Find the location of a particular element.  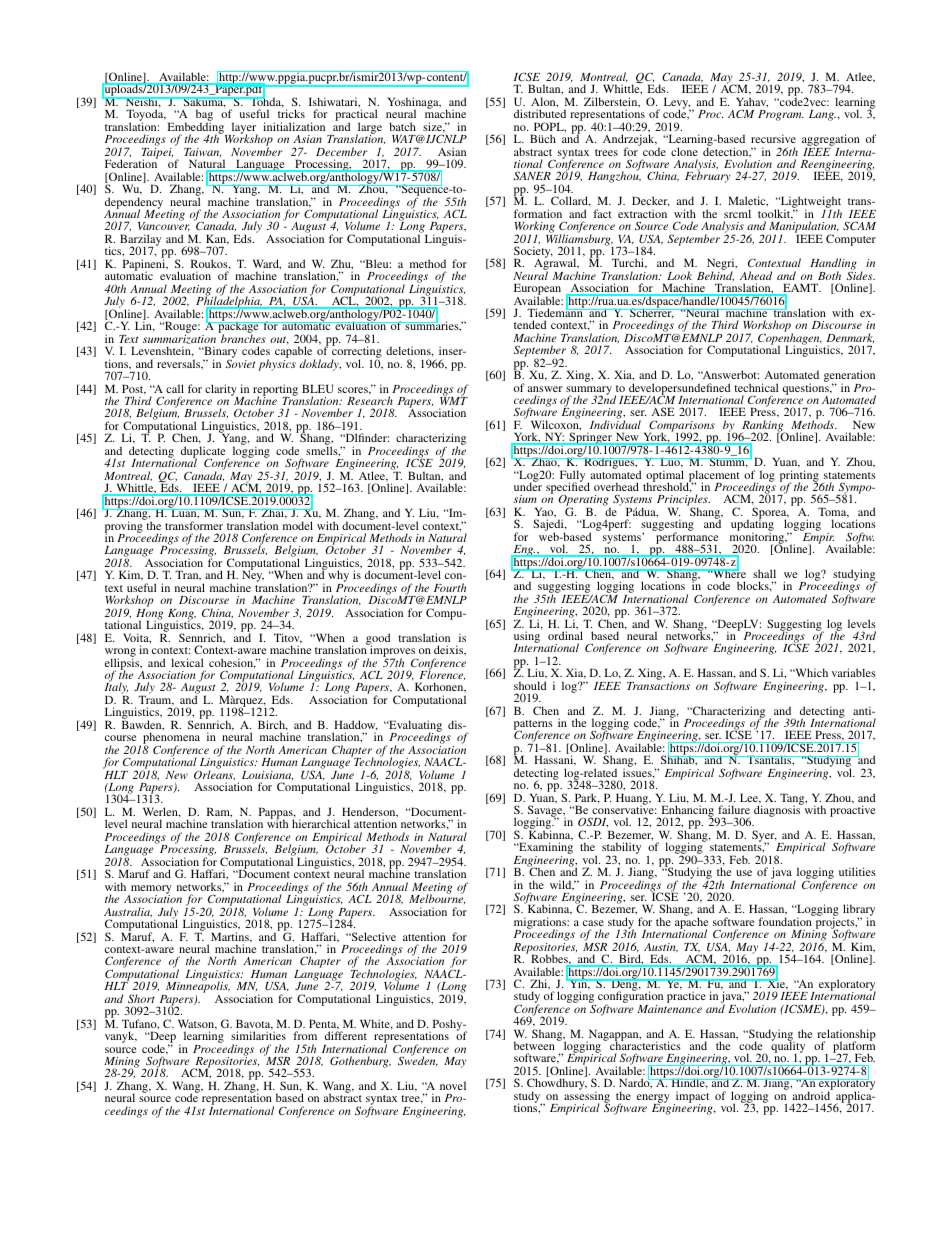

Orleans is located at coordinates (214, 774).
